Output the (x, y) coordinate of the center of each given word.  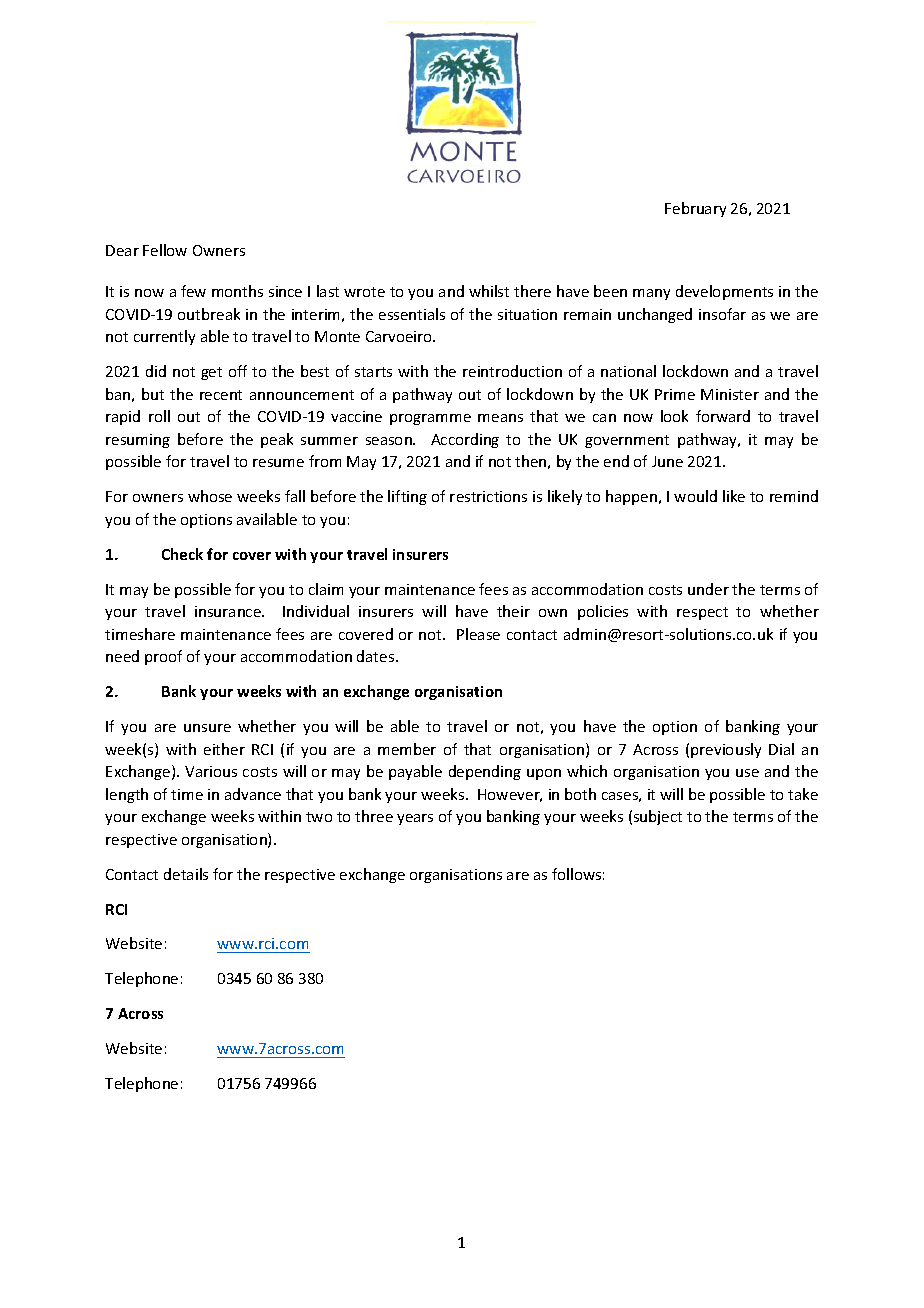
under (708, 589)
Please (478, 634)
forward (723, 416)
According (465, 440)
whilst (489, 291)
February (695, 209)
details (186, 874)
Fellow (165, 250)
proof (163, 657)
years (415, 819)
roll (159, 416)
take (803, 794)
